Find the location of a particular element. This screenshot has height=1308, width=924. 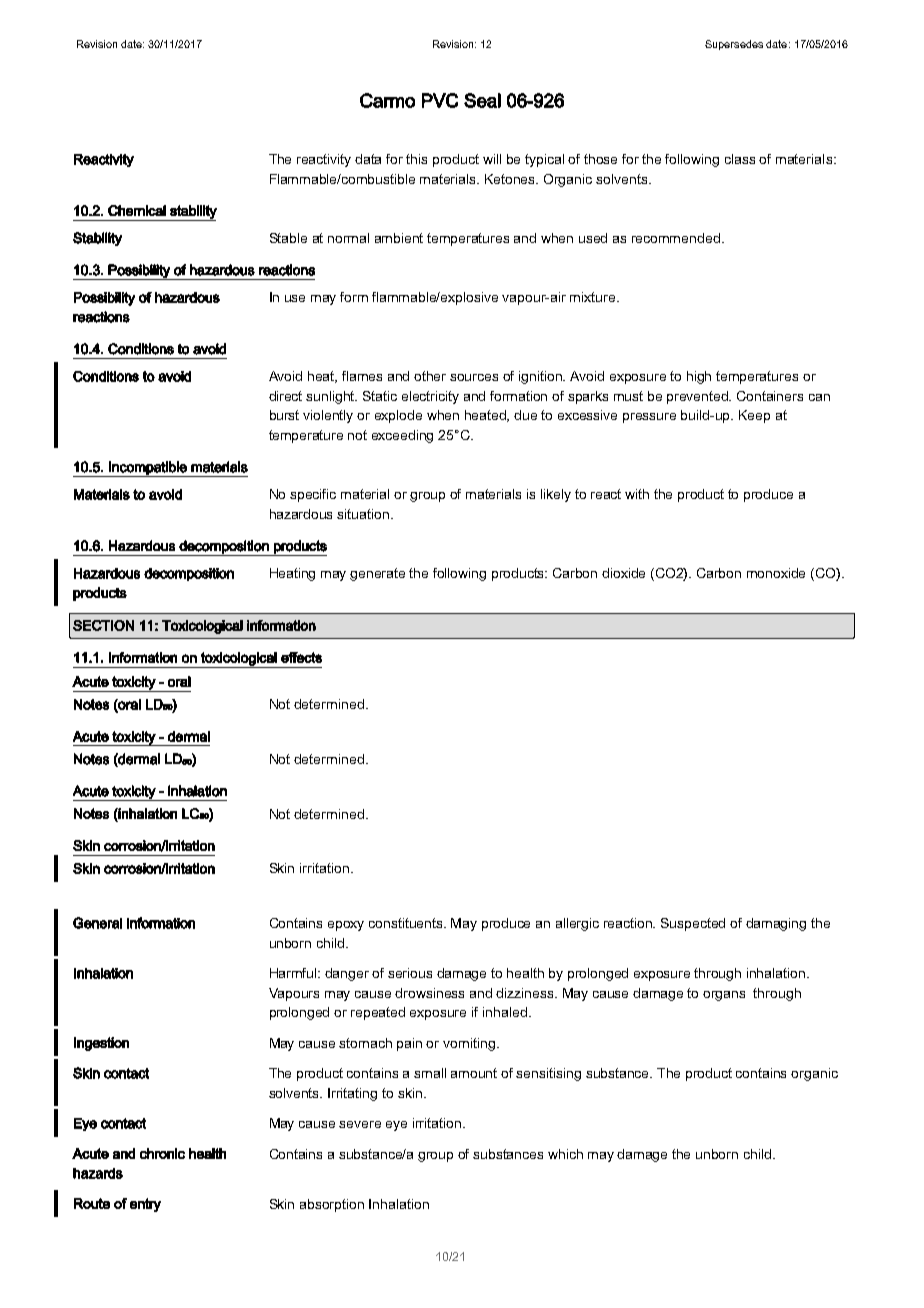

chronic is located at coordinates (162, 1153).
